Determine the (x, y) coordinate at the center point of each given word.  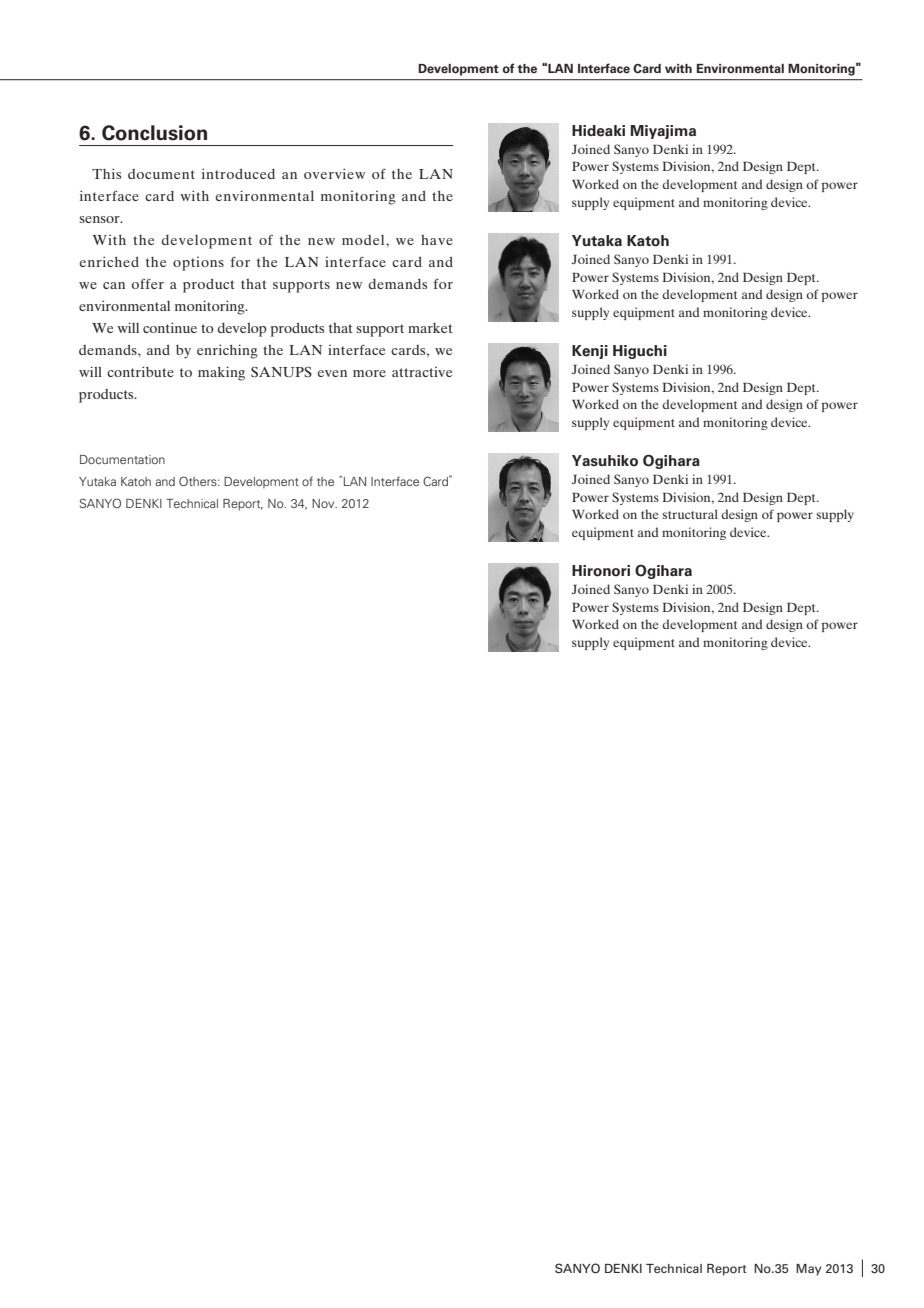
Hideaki (598, 131)
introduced (238, 173)
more (369, 373)
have (437, 240)
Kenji (590, 352)
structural (690, 514)
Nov (324, 503)
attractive (422, 372)
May (808, 1270)
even (332, 373)
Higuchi (640, 352)
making (221, 373)
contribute (140, 371)
